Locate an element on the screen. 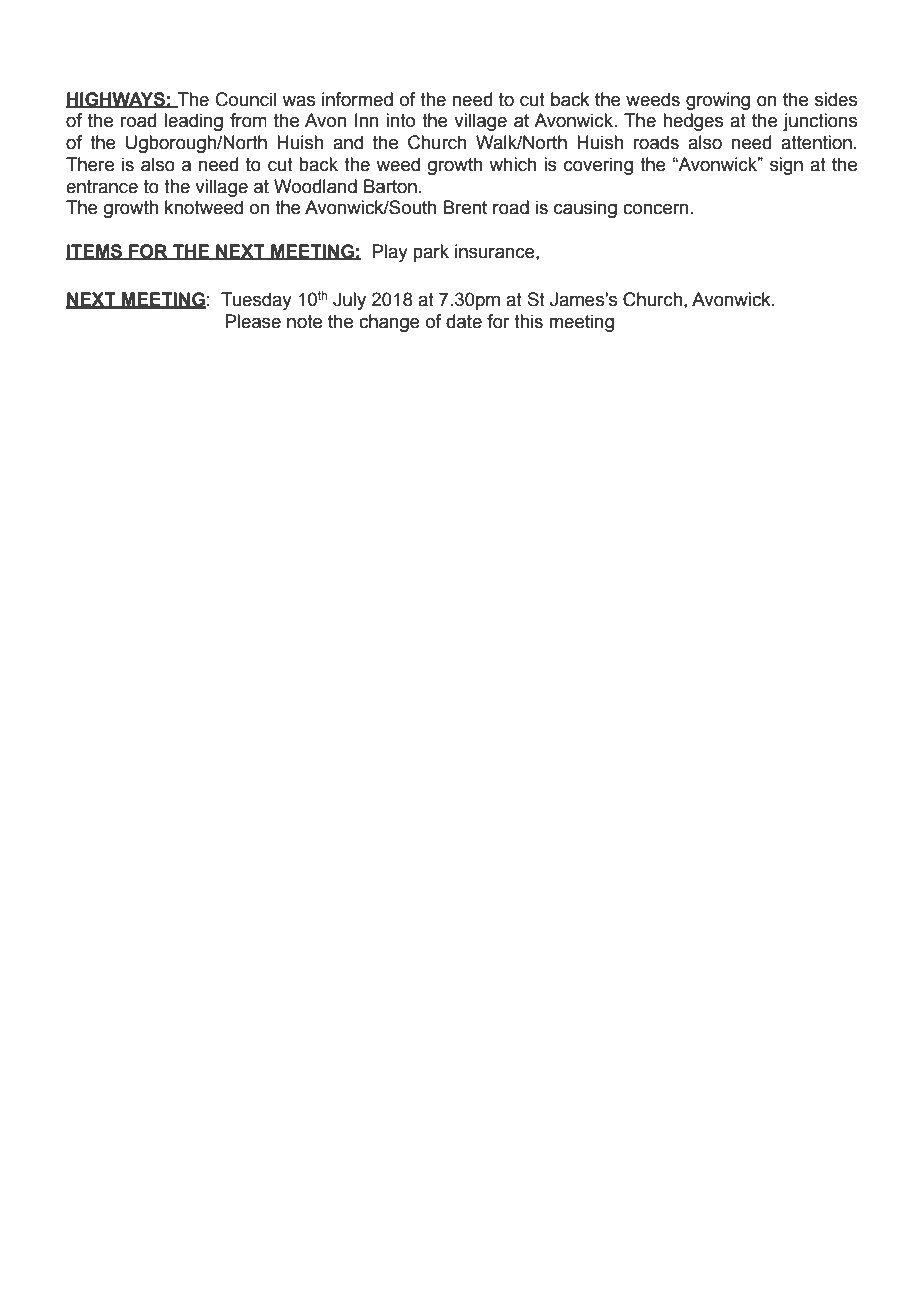 Image resolution: width=924 pixels, height=1308 pixels. Please is located at coordinates (253, 321).
